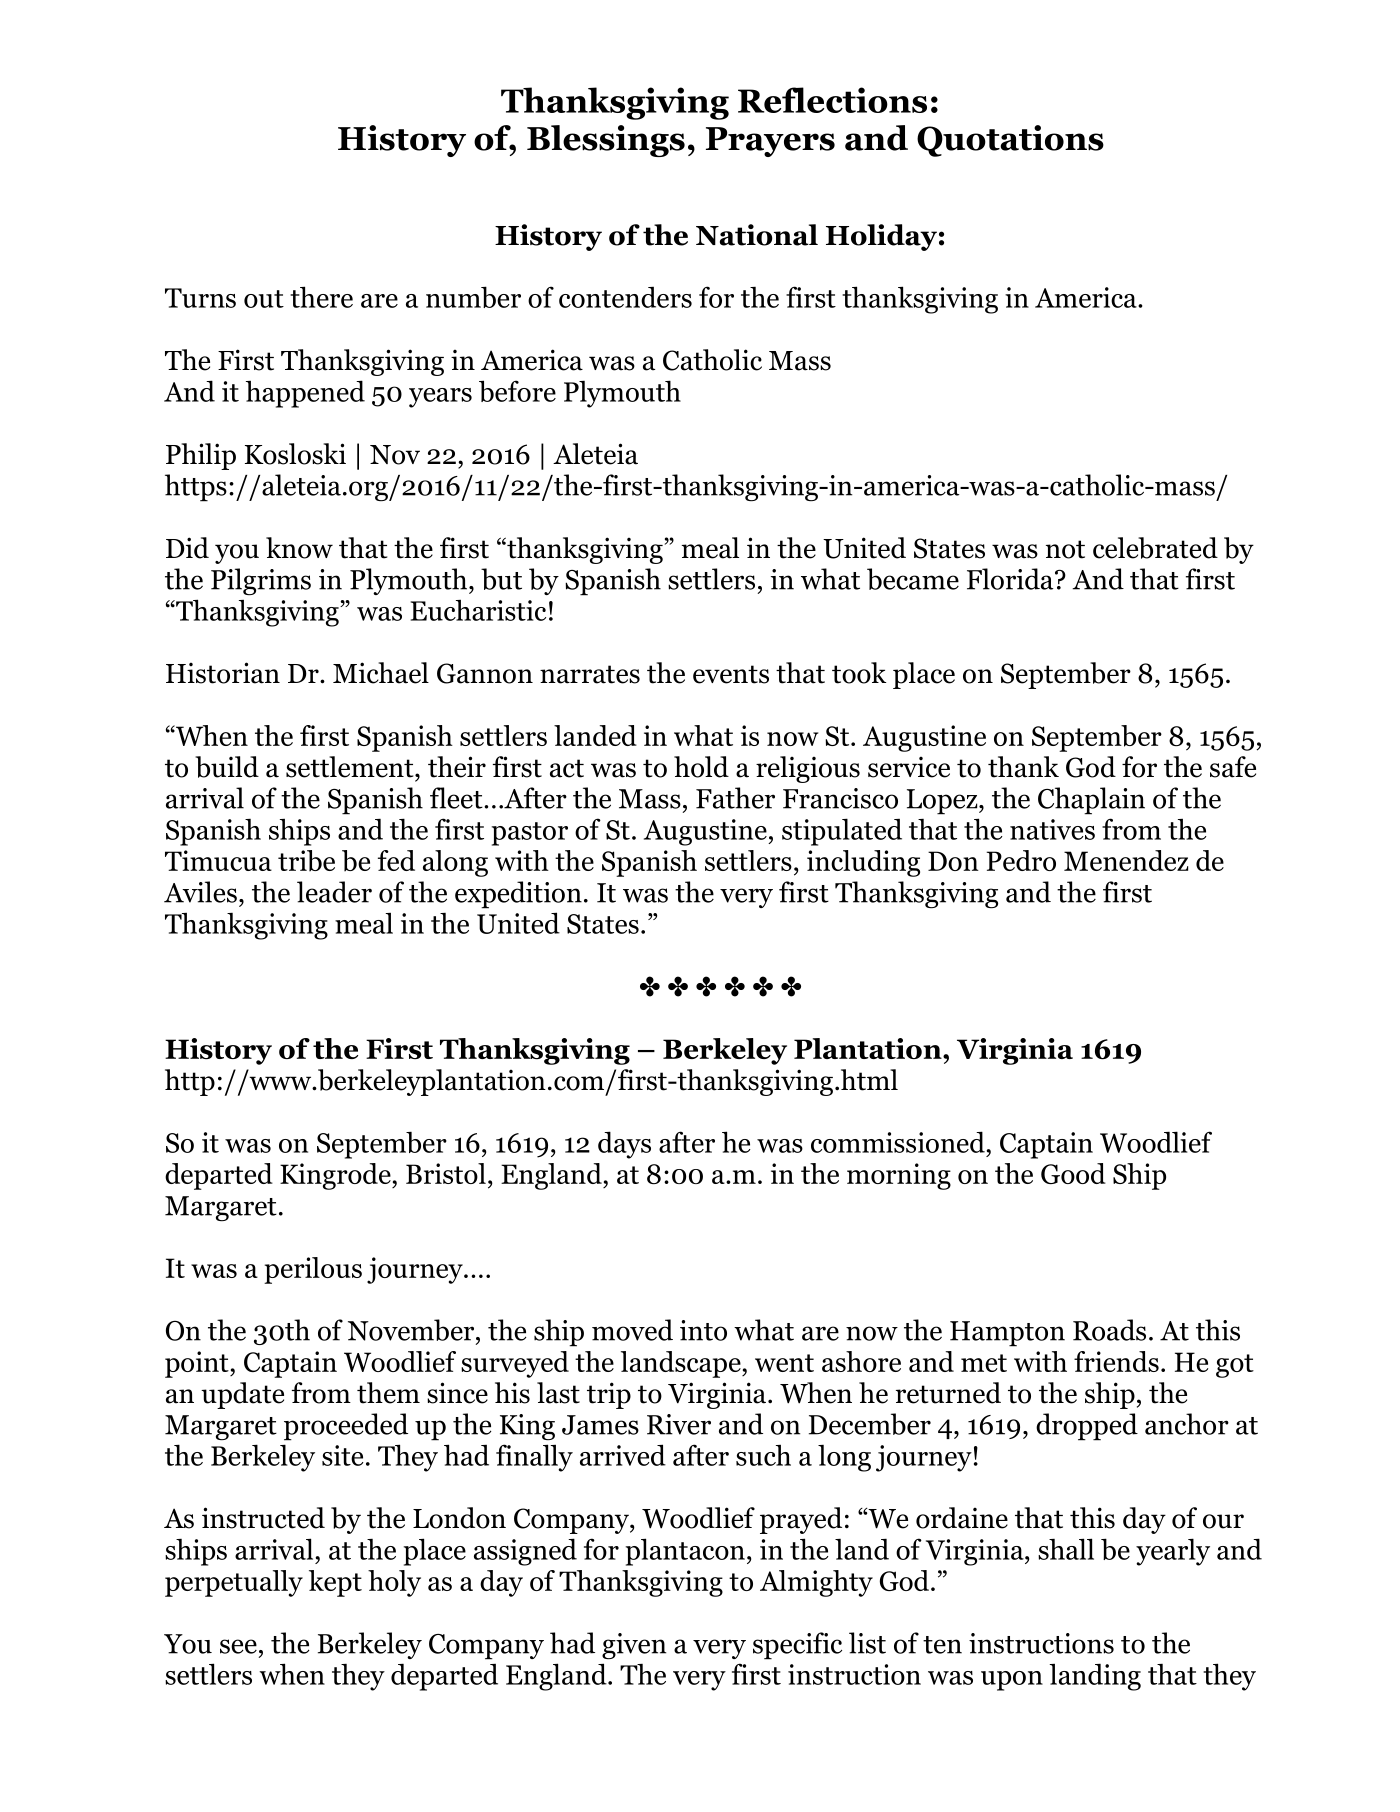  Describe the element at coordinates (1073, 1173) in the screenshot. I see `Good` at that location.
